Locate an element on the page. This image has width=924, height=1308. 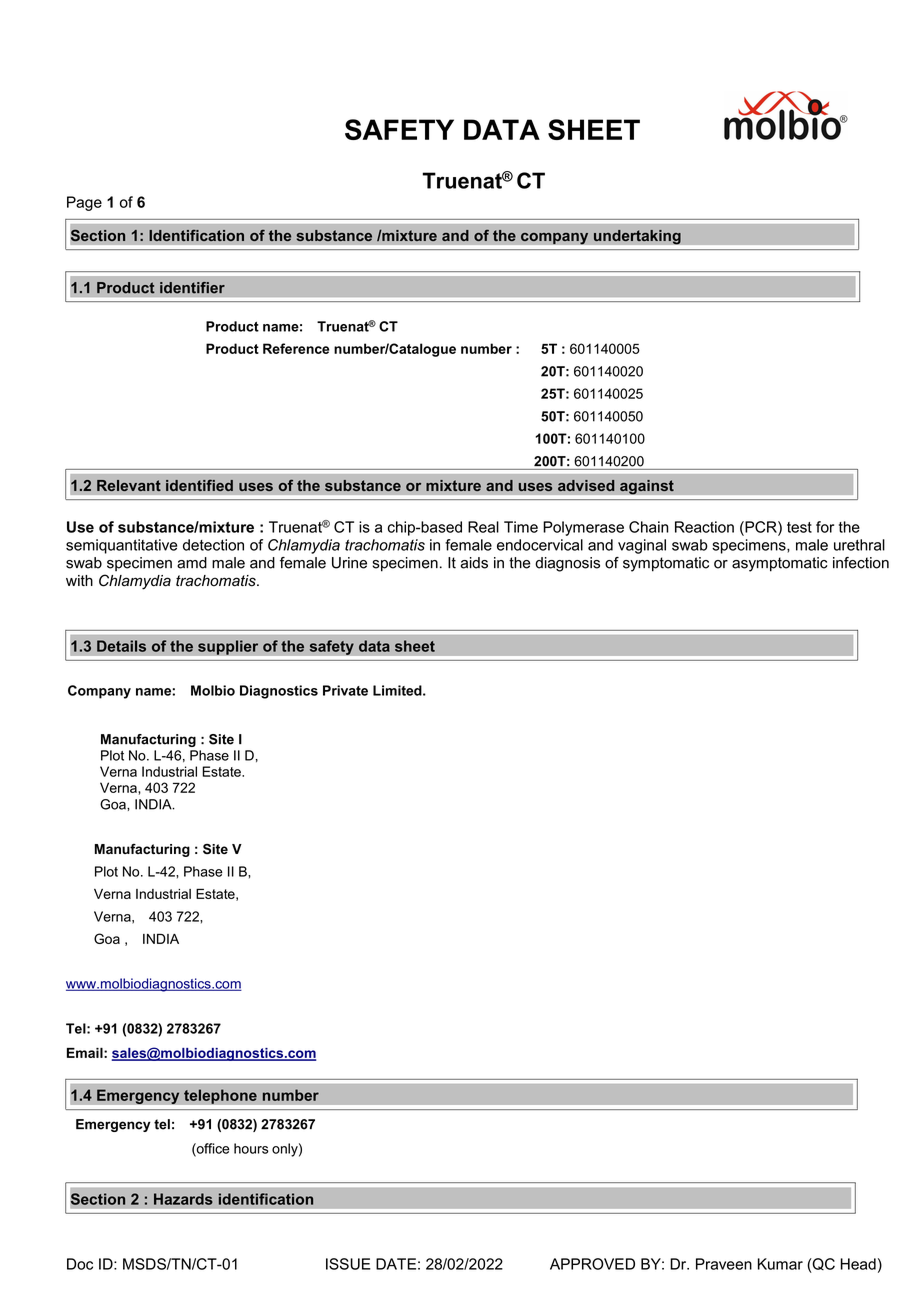
ISSUE is located at coordinates (348, 1264).
